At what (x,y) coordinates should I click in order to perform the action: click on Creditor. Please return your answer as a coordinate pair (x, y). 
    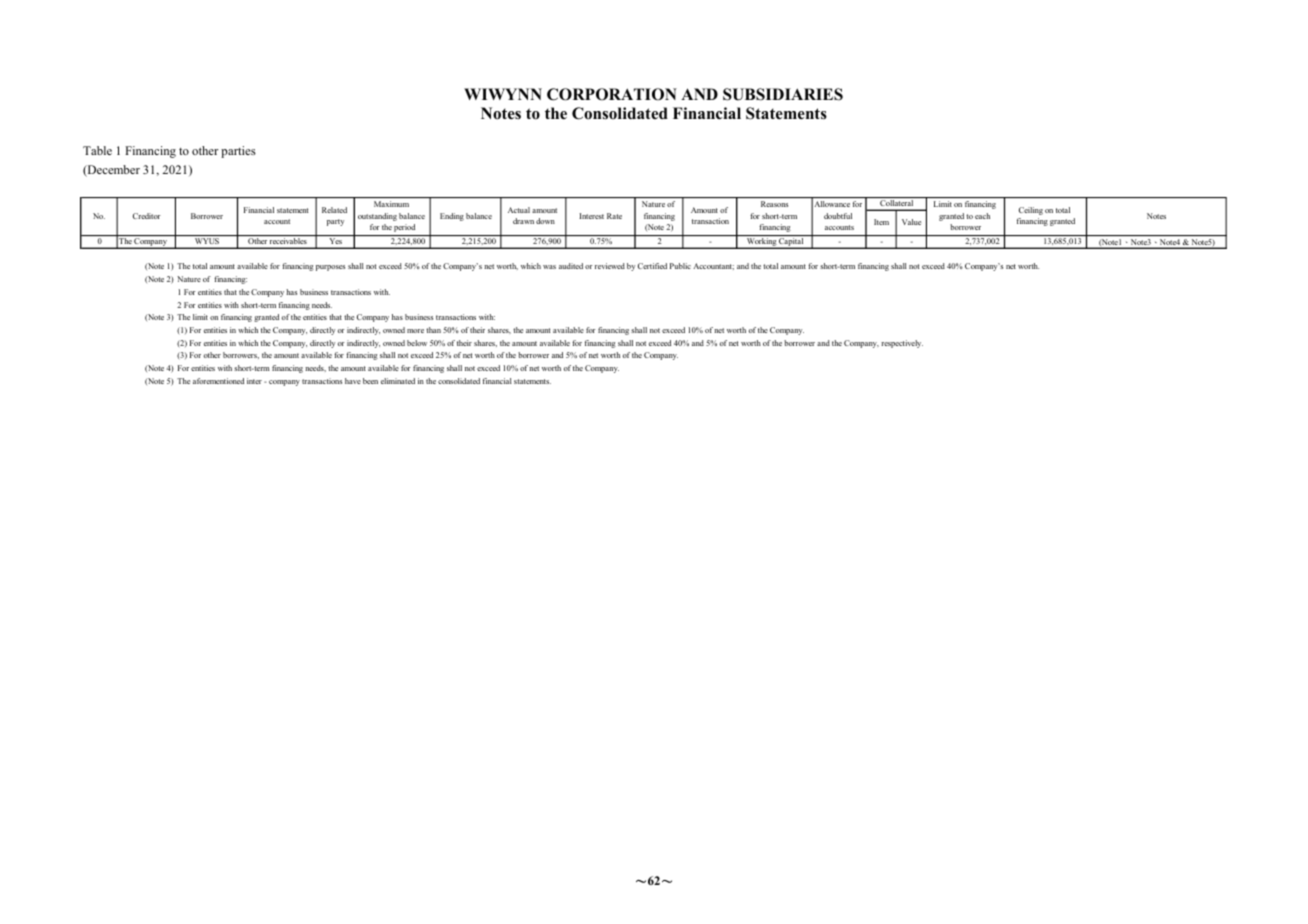
    Looking at the image, I should click on (147, 216).
